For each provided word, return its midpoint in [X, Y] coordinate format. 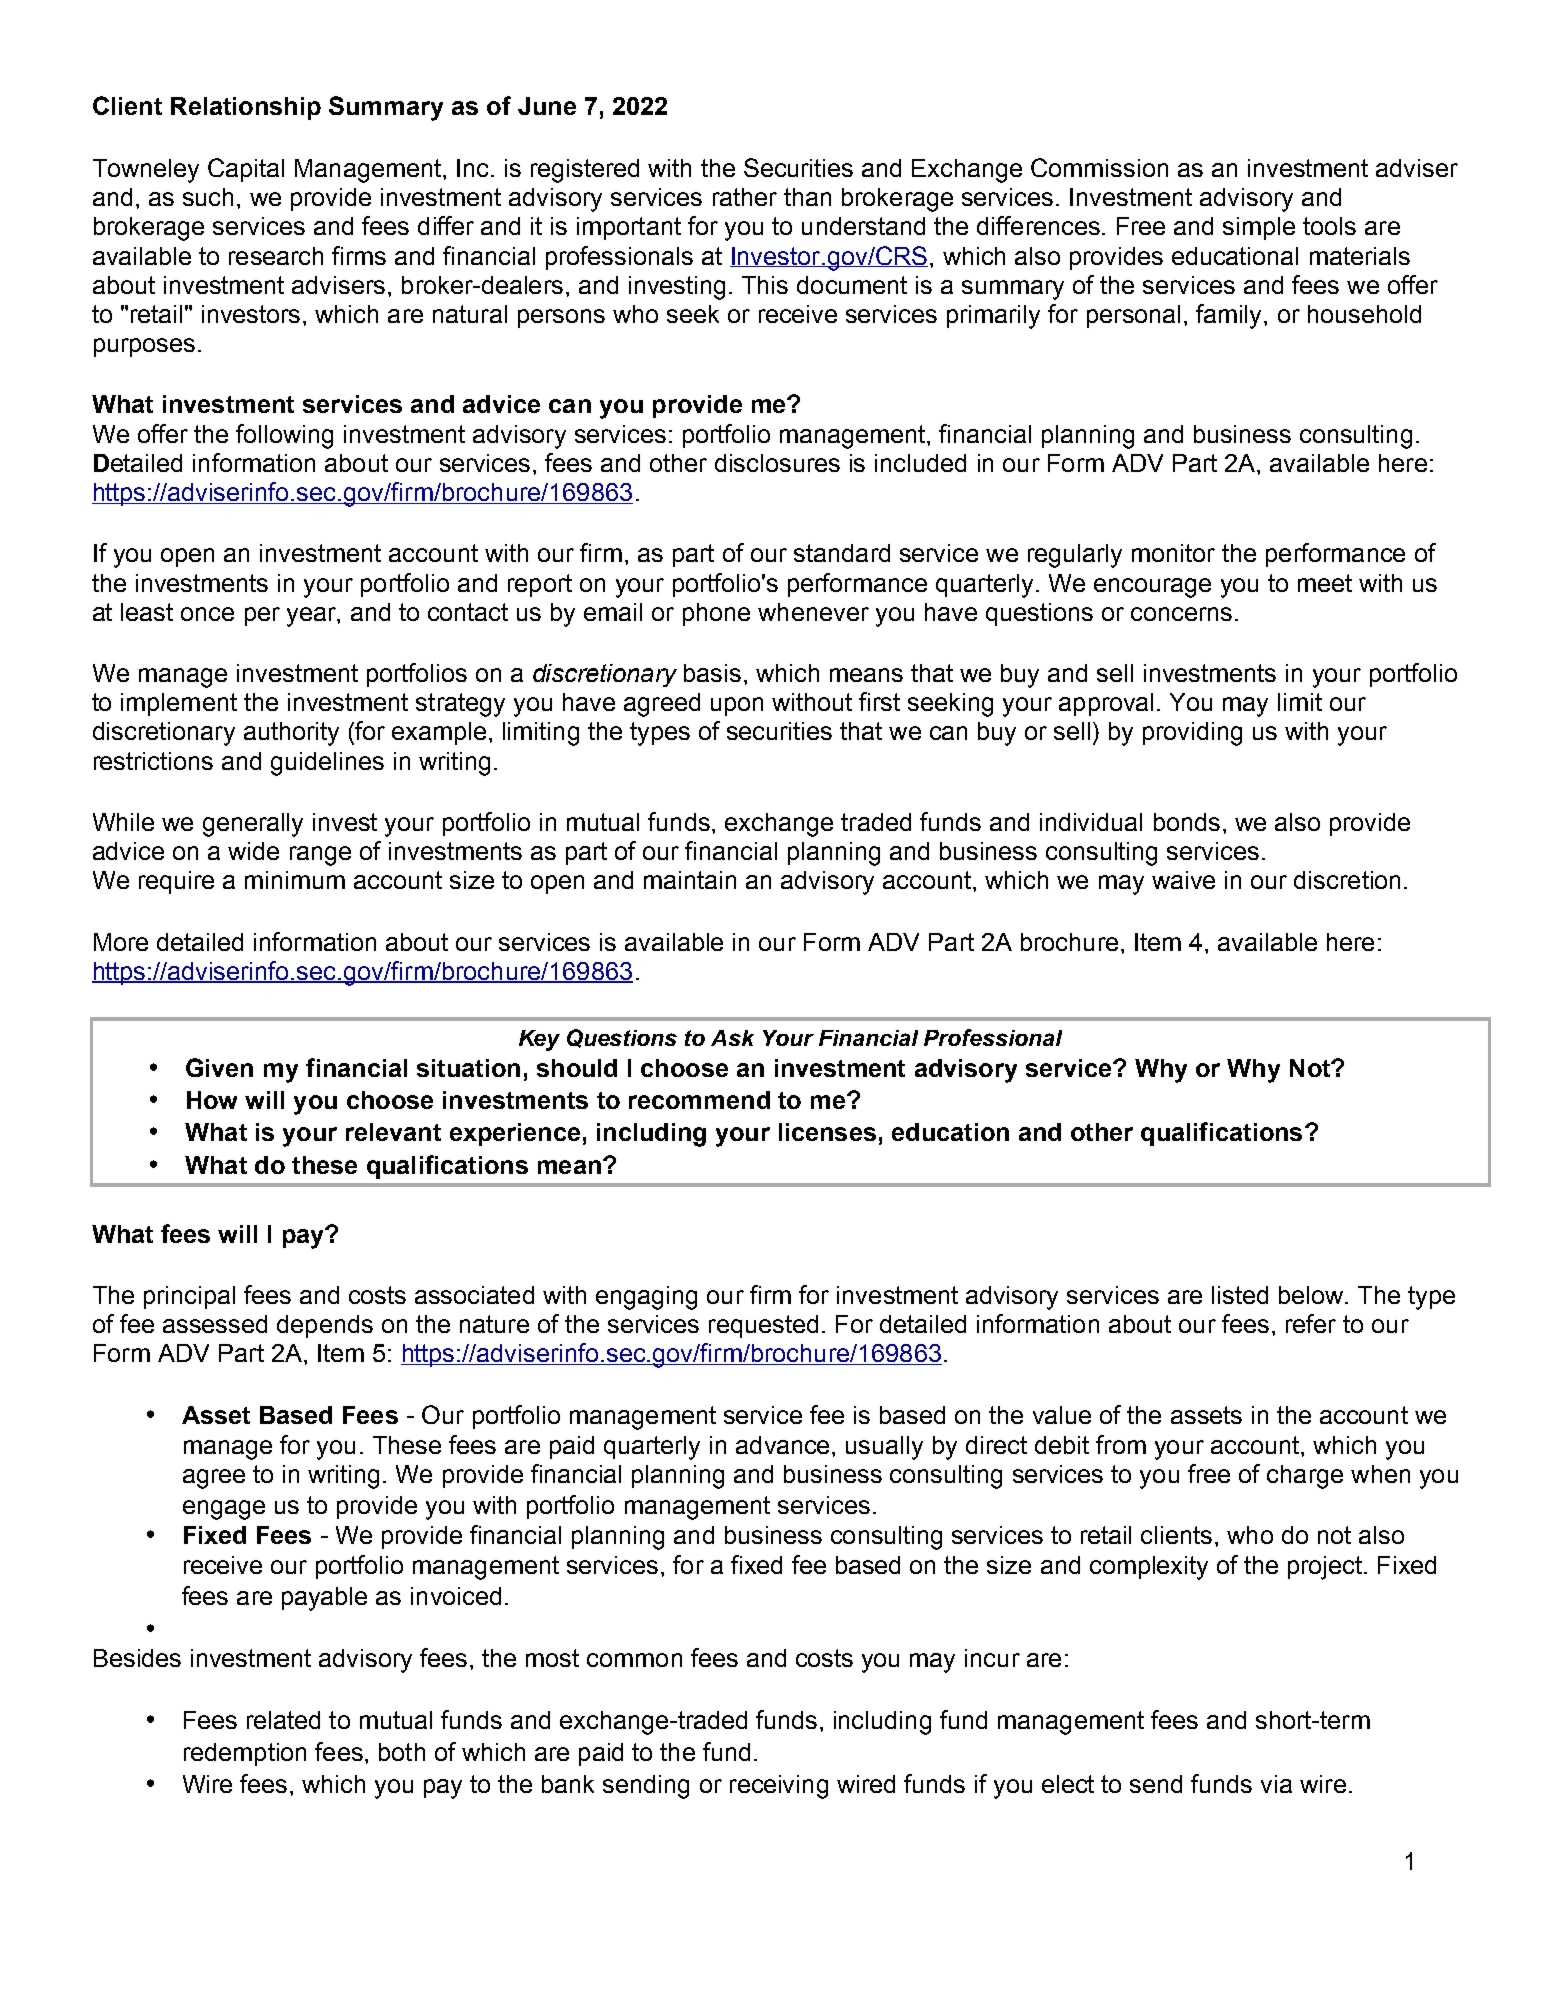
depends [325, 1326]
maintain [690, 880]
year [312, 617]
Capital [246, 170]
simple [1259, 228]
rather [745, 197]
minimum [295, 880]
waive [1183, 880]
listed [1240, 1295]
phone [716, 614]
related [283, 1720]
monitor [1173, 553]
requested [763, 1326]
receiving [779, 1787]
